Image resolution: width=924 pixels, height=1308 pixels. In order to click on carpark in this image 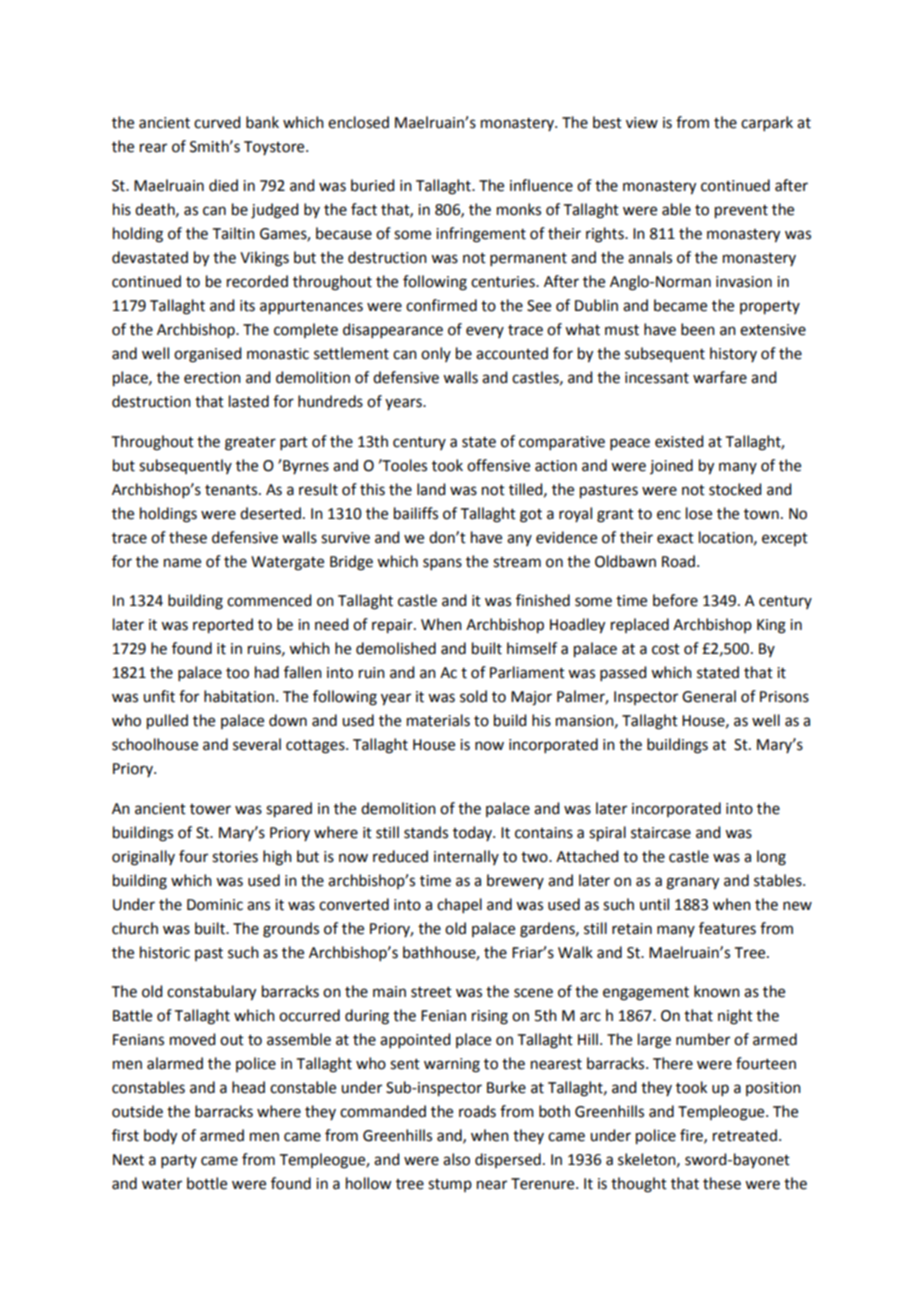, I will do `click(767, 123)`.
